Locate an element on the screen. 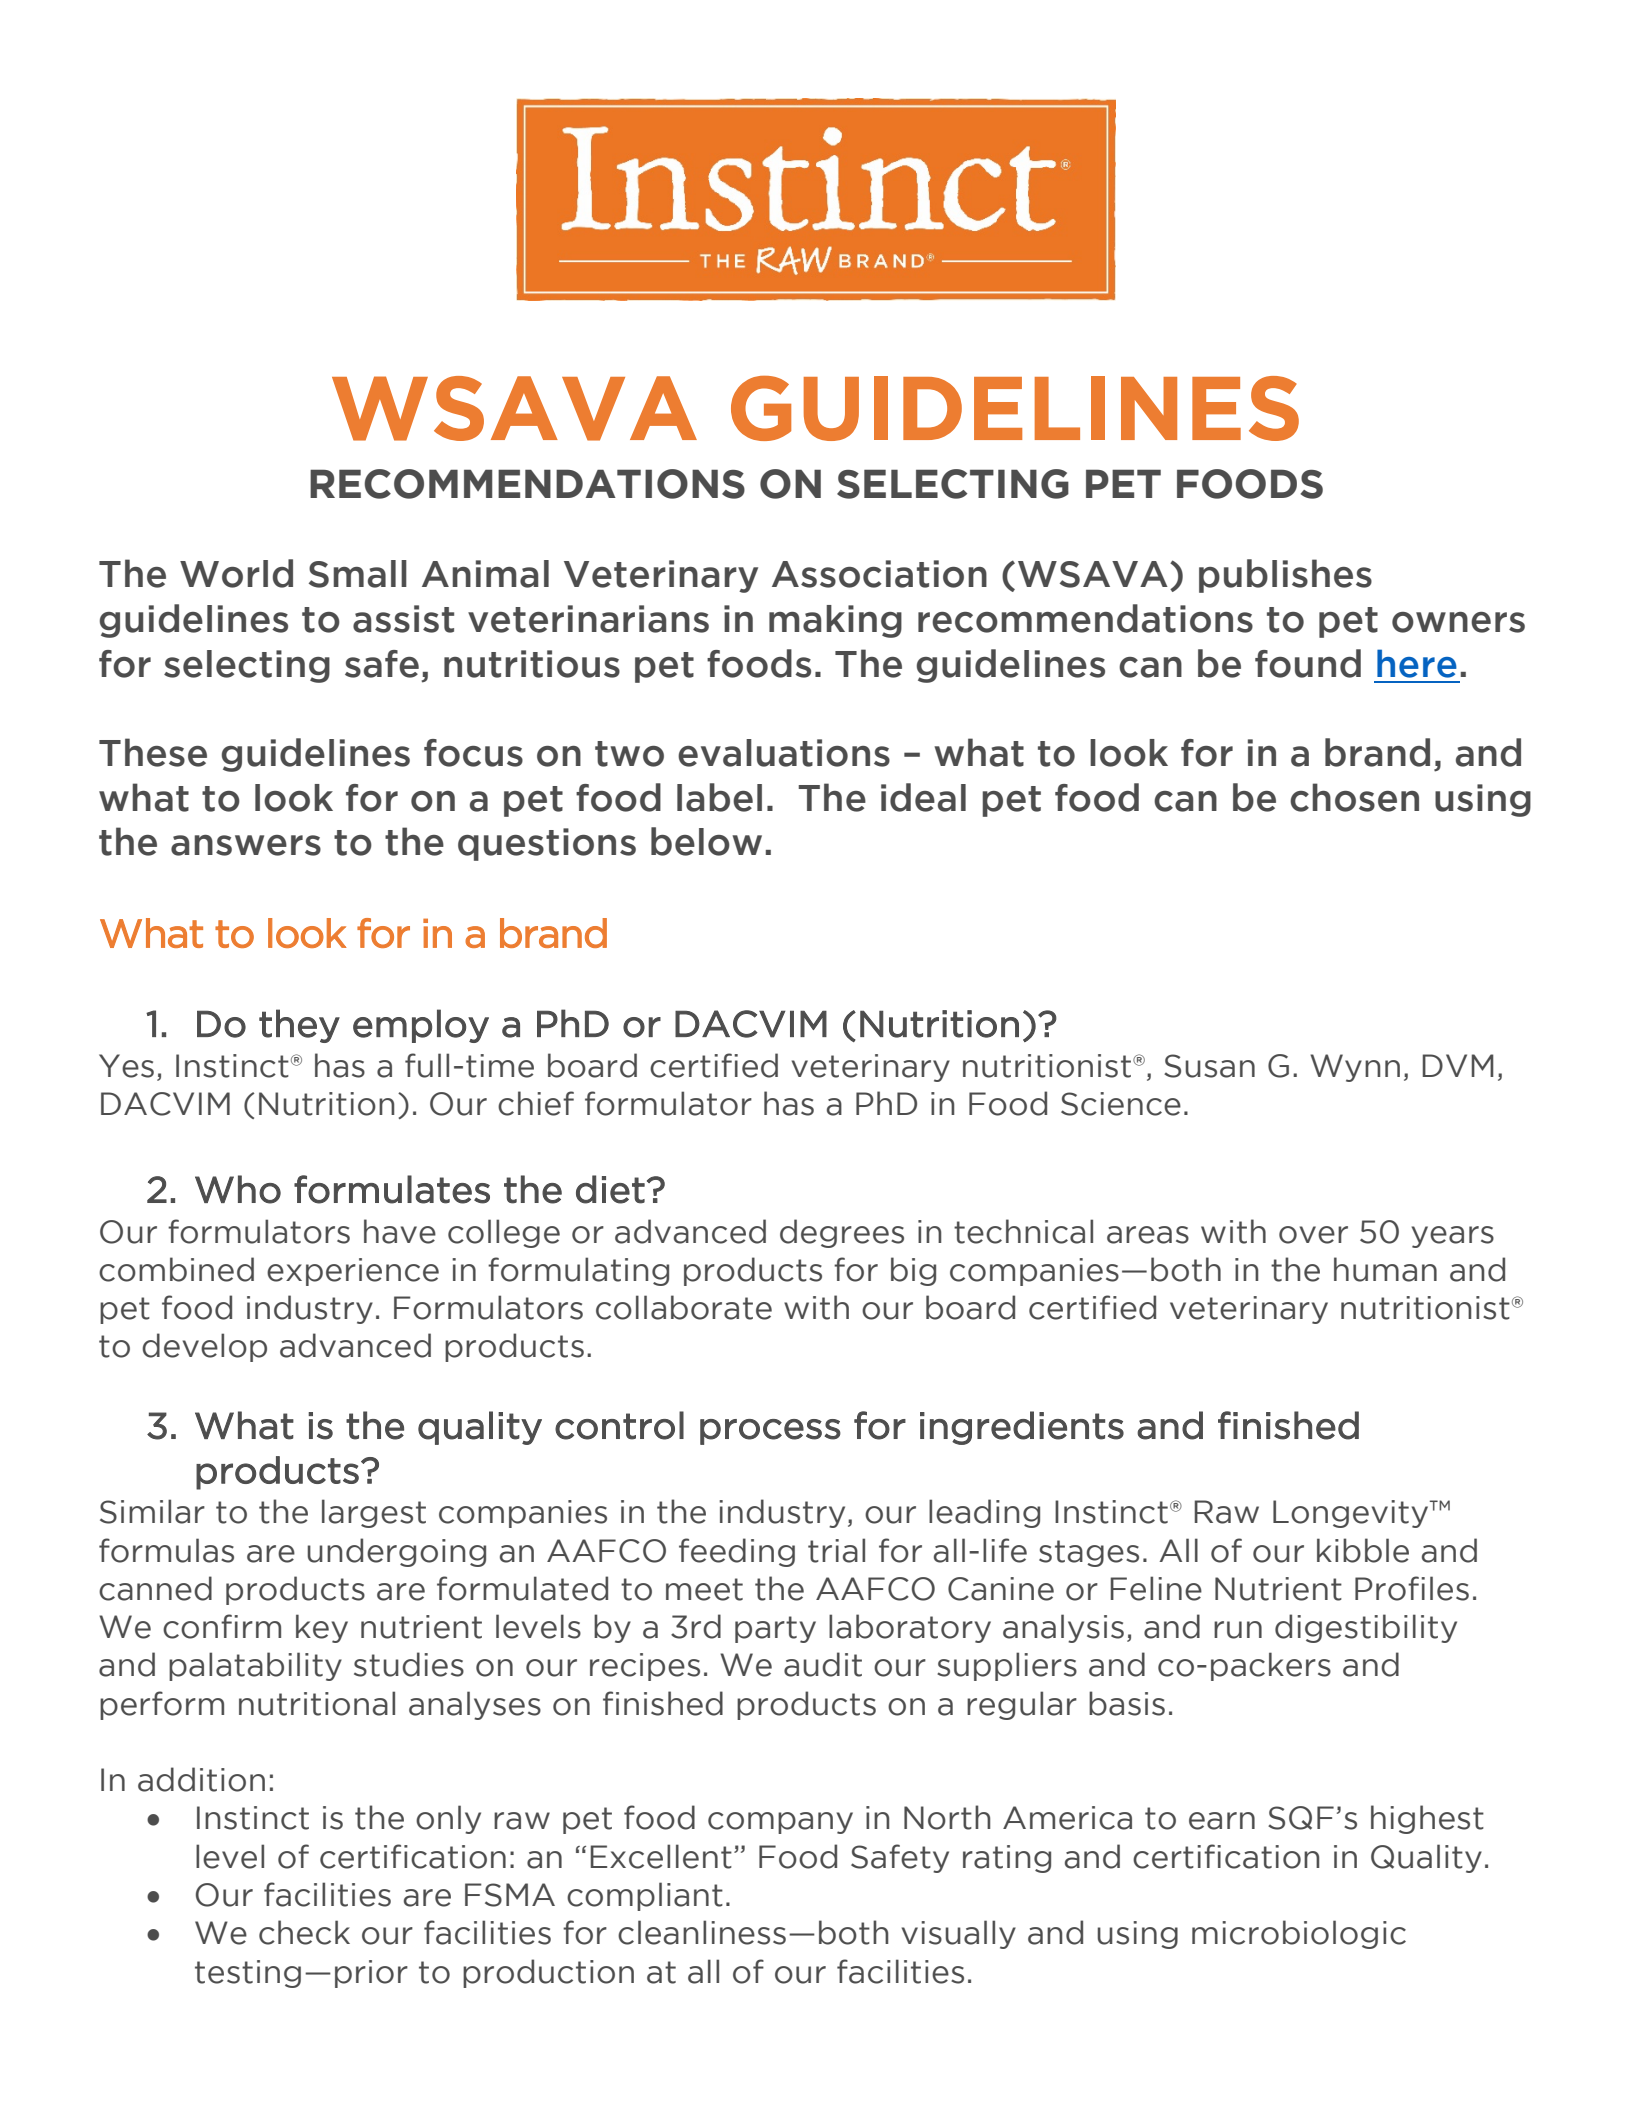  check is located at coordinates (304, 1932).
